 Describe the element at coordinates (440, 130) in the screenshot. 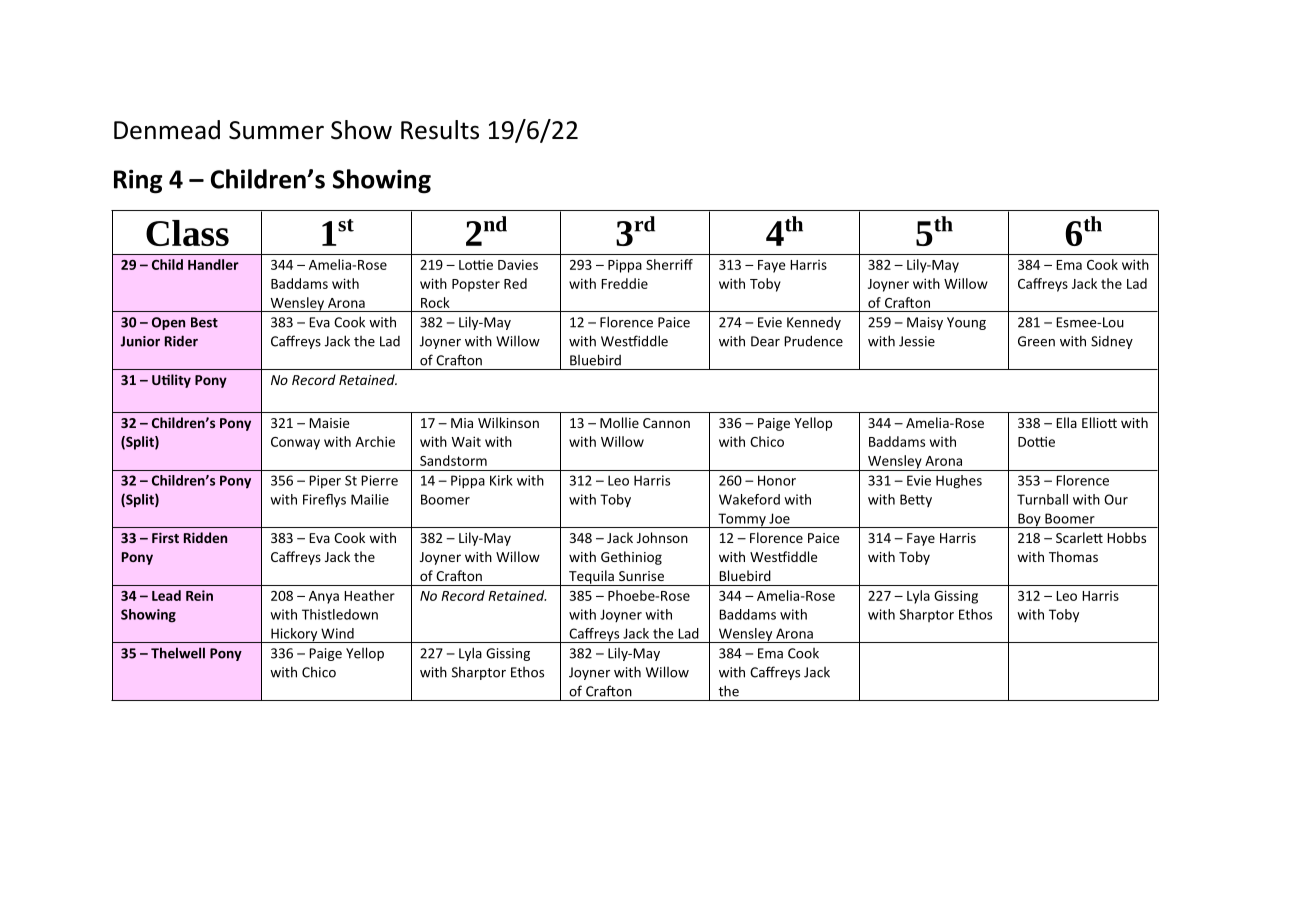

I see `Results` at that location.
